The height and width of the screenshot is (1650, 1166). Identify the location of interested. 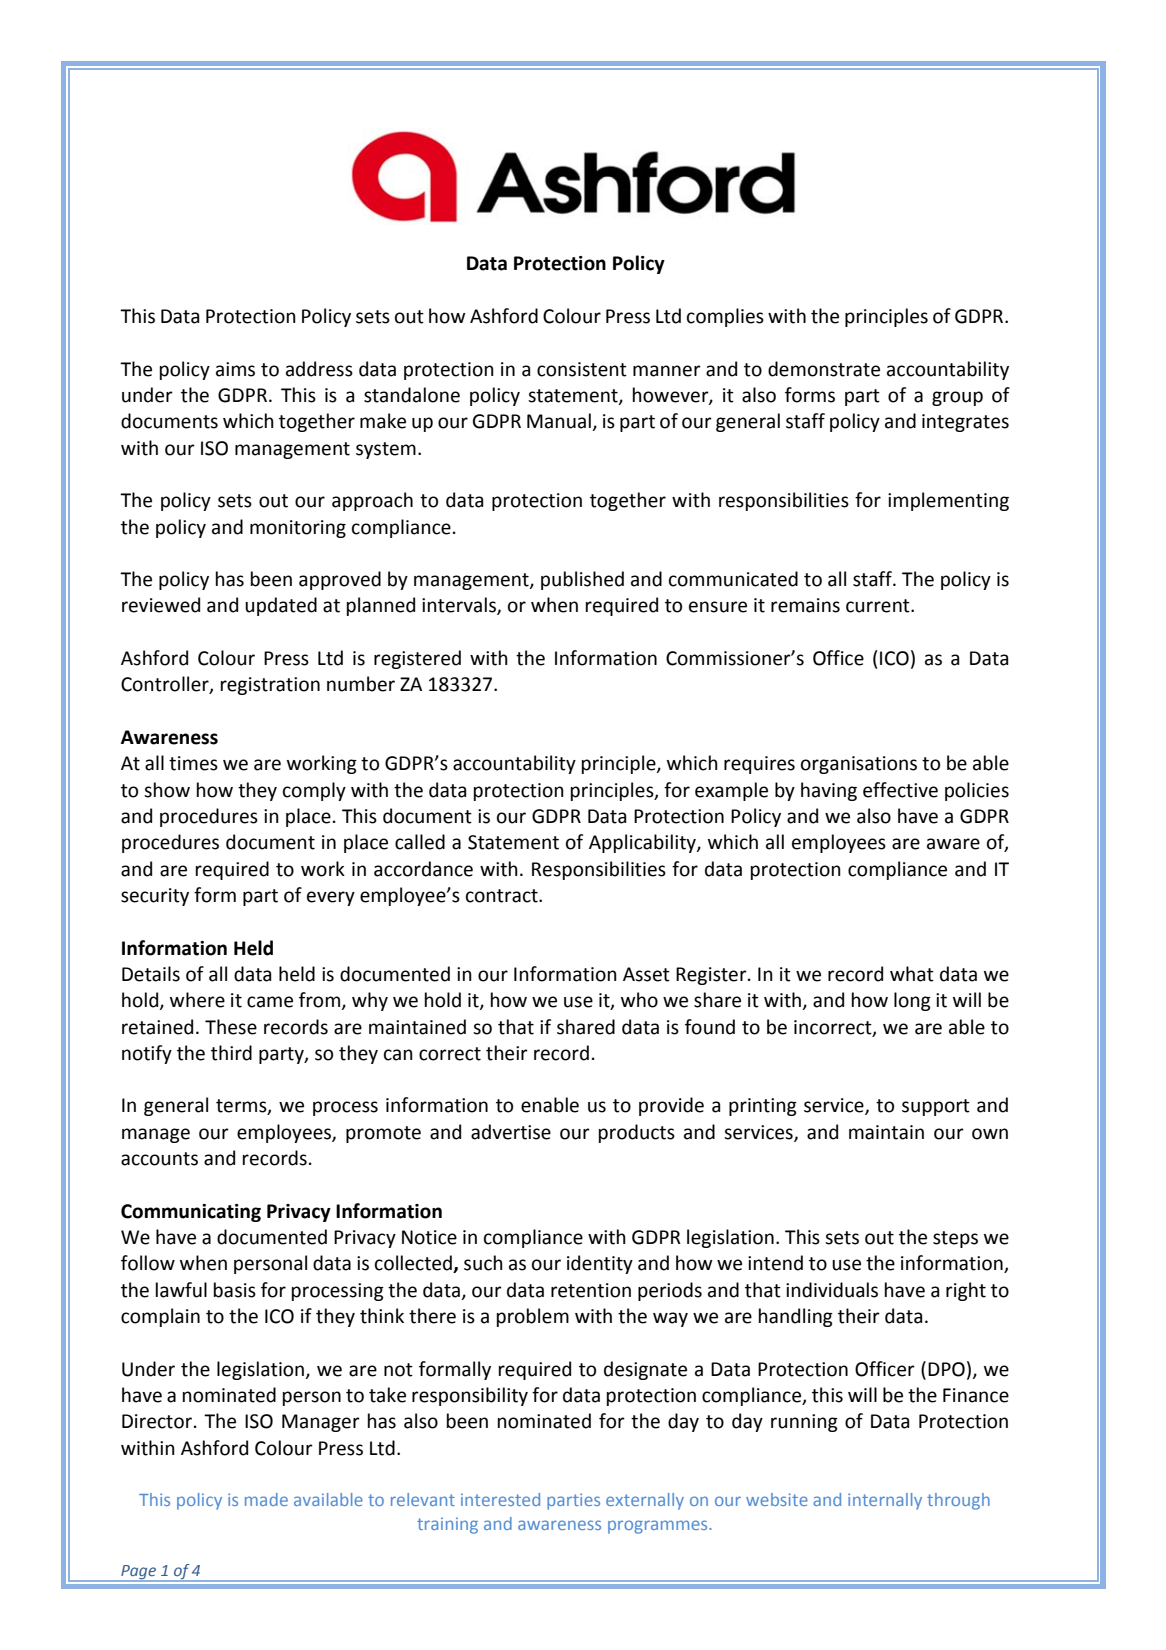
(500, 1499).
